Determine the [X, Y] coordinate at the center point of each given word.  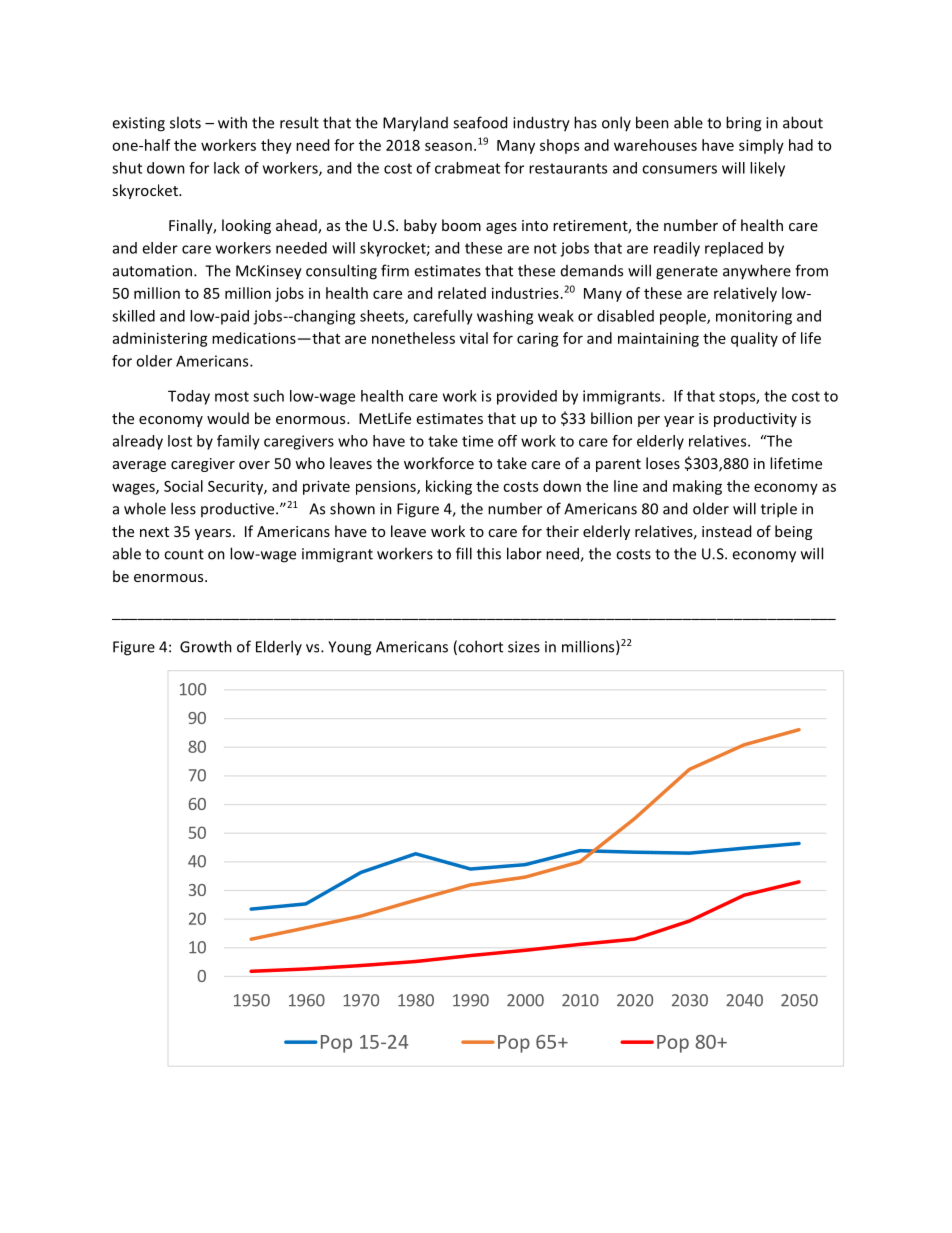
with [232, 122]
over [254, 465]
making [697, 487]
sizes [524, 647]
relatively [745, 294]
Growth [206, 646]
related [462, 293]
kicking [449, 487]
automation [152, 271]
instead [726, 531]
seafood [480, 122]
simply [761, 146]
